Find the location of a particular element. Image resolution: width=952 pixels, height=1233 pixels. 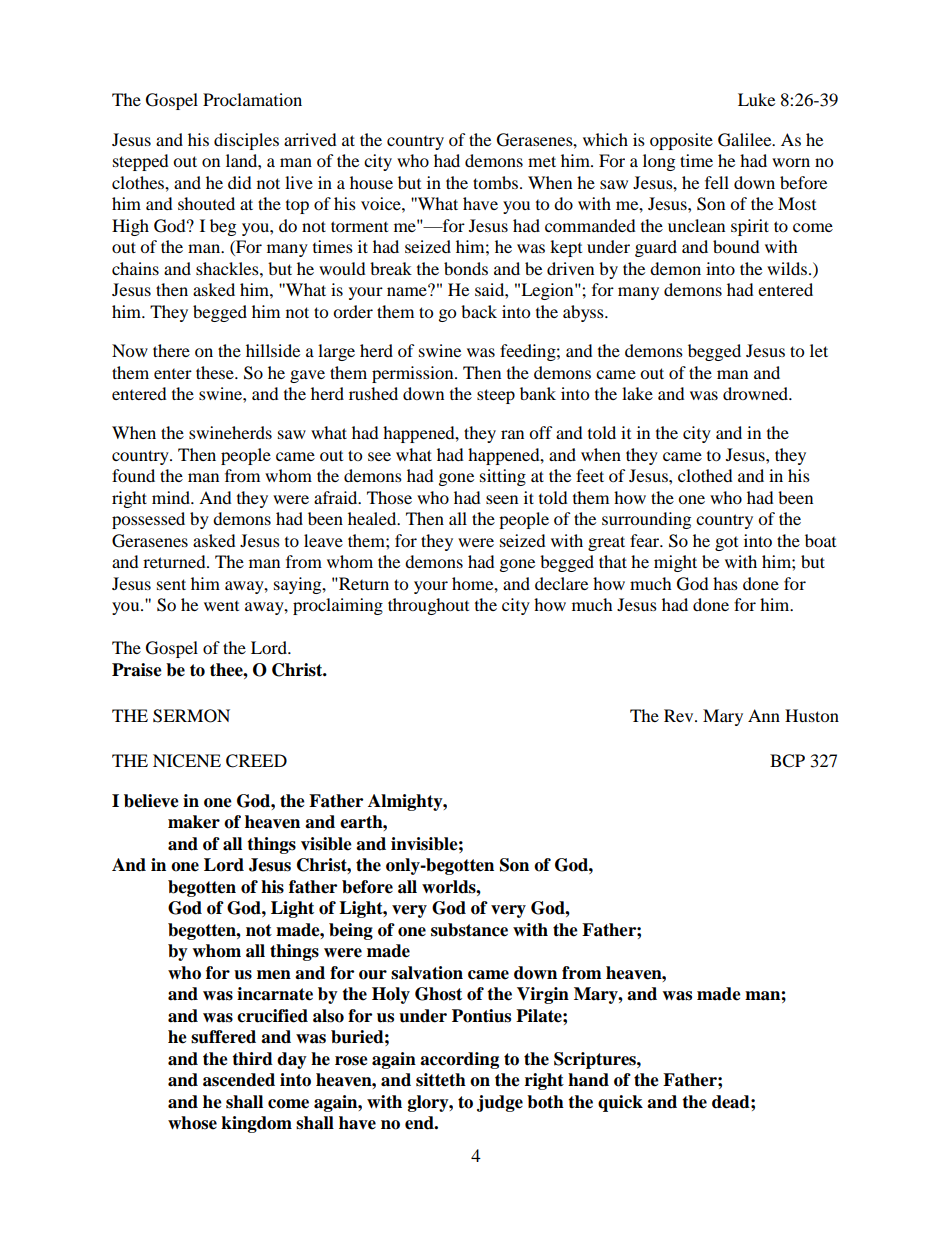

ascended is located at coordinates (239, 1080).
